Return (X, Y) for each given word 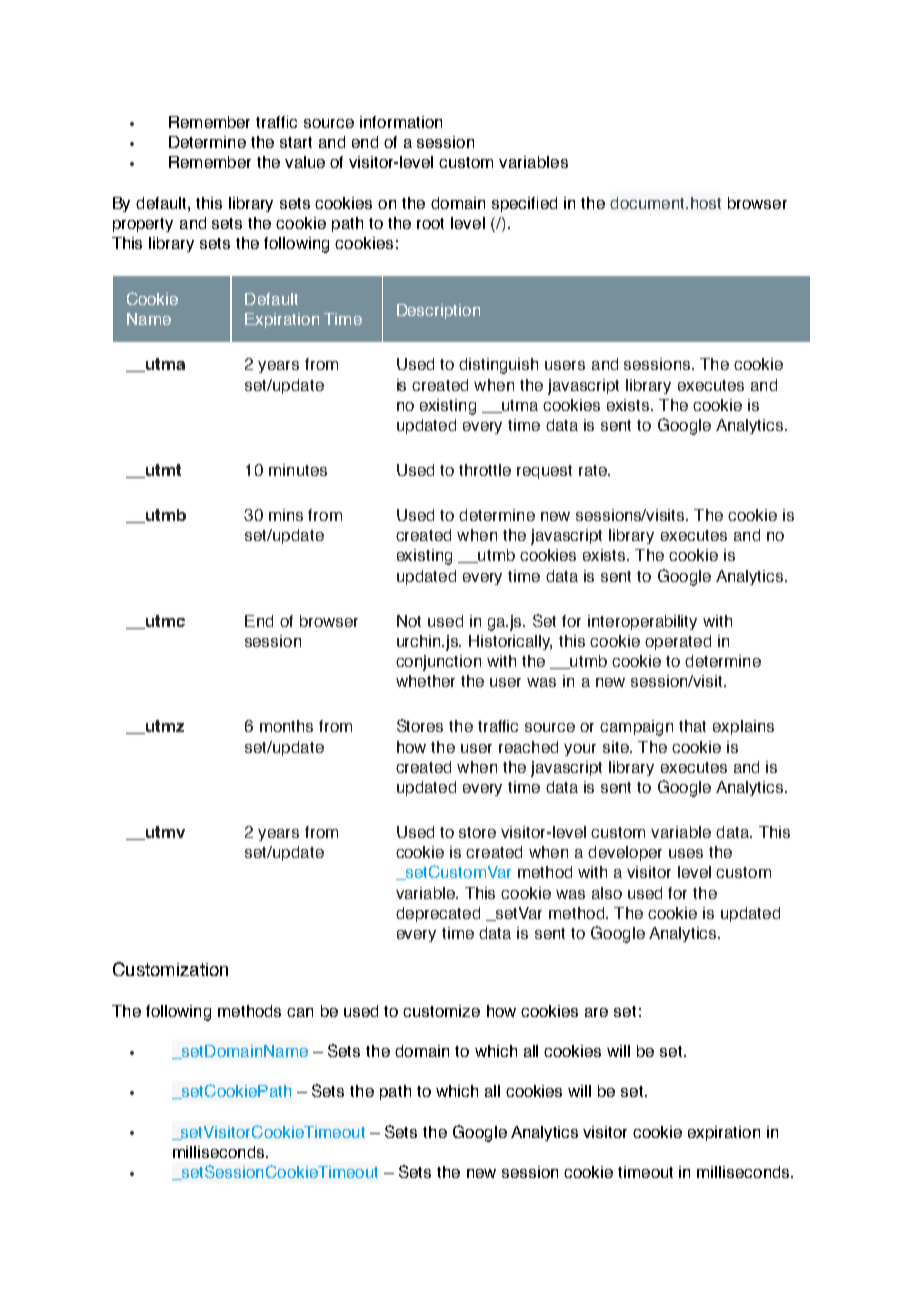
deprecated (438, 914)
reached (528, 747)
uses (686, 853)
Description (438, 311)
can (300, 1012)
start (296, 142)
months (286, 726)
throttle (485, 470)
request (544, 472)
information (401, 122)
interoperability (642, 622)
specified (524, 204)
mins (286, 515)
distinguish (498, 366)
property (143, 225)
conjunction (438, 663)
